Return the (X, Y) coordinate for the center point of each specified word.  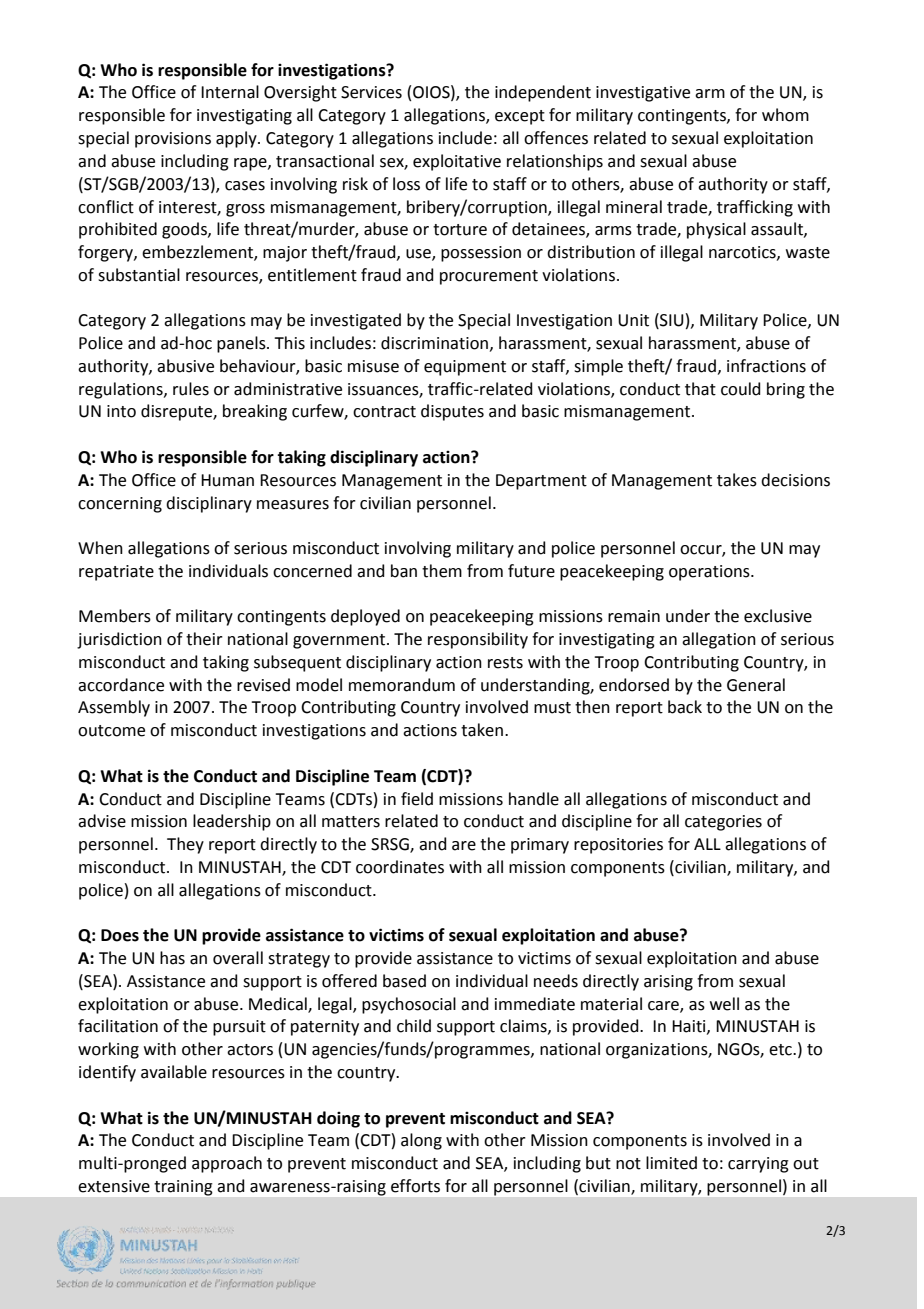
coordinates (400, 867)
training (183, 1188)
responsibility (478, 640)
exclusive (778, 616)
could (741, 389)
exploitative (457, 162)
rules (191, 389)
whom (785, 115)
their (204, 639)
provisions (173, 140)
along (421, 1141)
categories (723, 823)
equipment (465, 368)
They (185, 845)
